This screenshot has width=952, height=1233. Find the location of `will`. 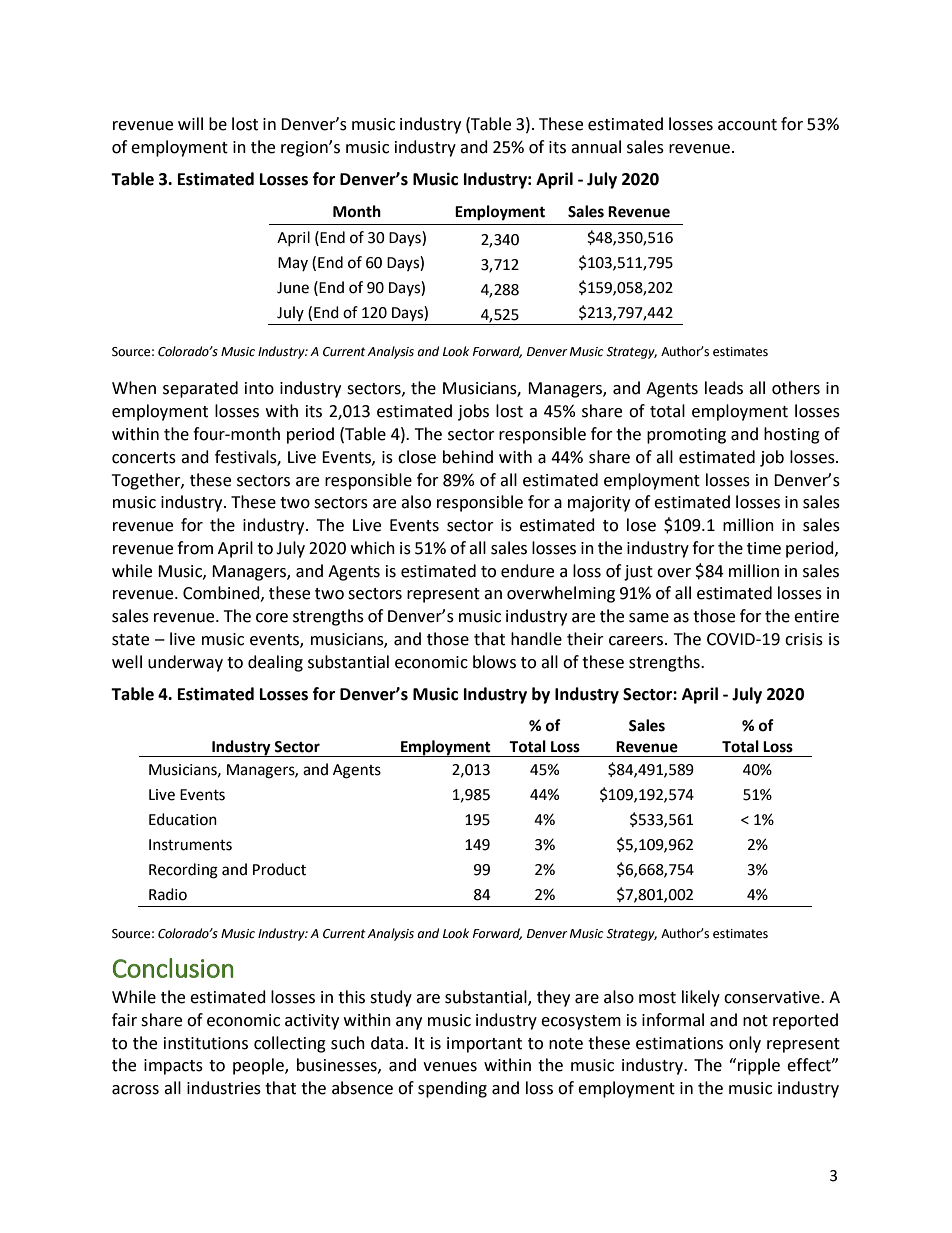

will is located at coordinates (190, 123).
